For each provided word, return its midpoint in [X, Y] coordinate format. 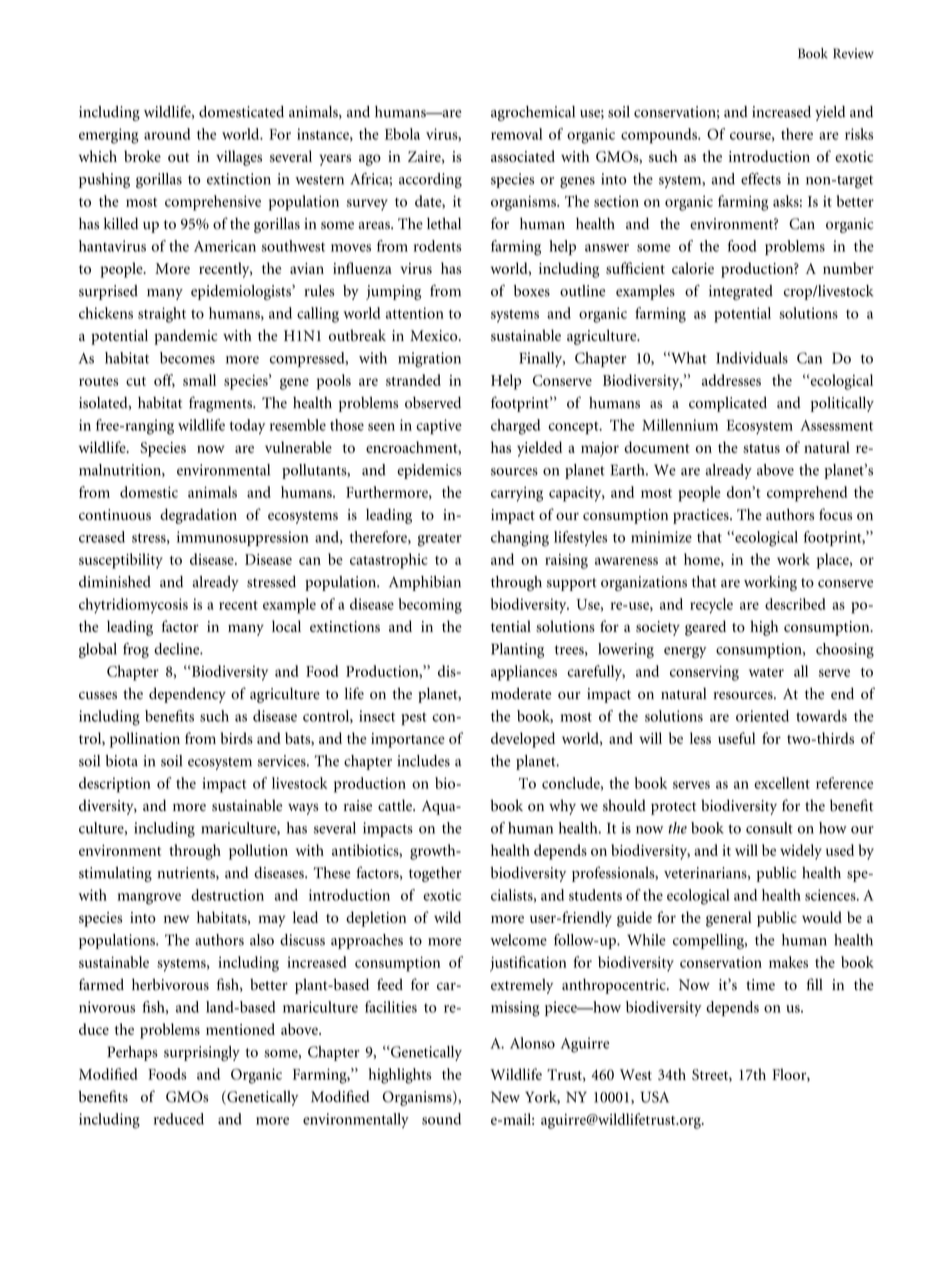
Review [853, 53]
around [167, 134]
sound [441, 1119]
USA [655, 1097]
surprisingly [202, 1053]
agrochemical [533, 113]
